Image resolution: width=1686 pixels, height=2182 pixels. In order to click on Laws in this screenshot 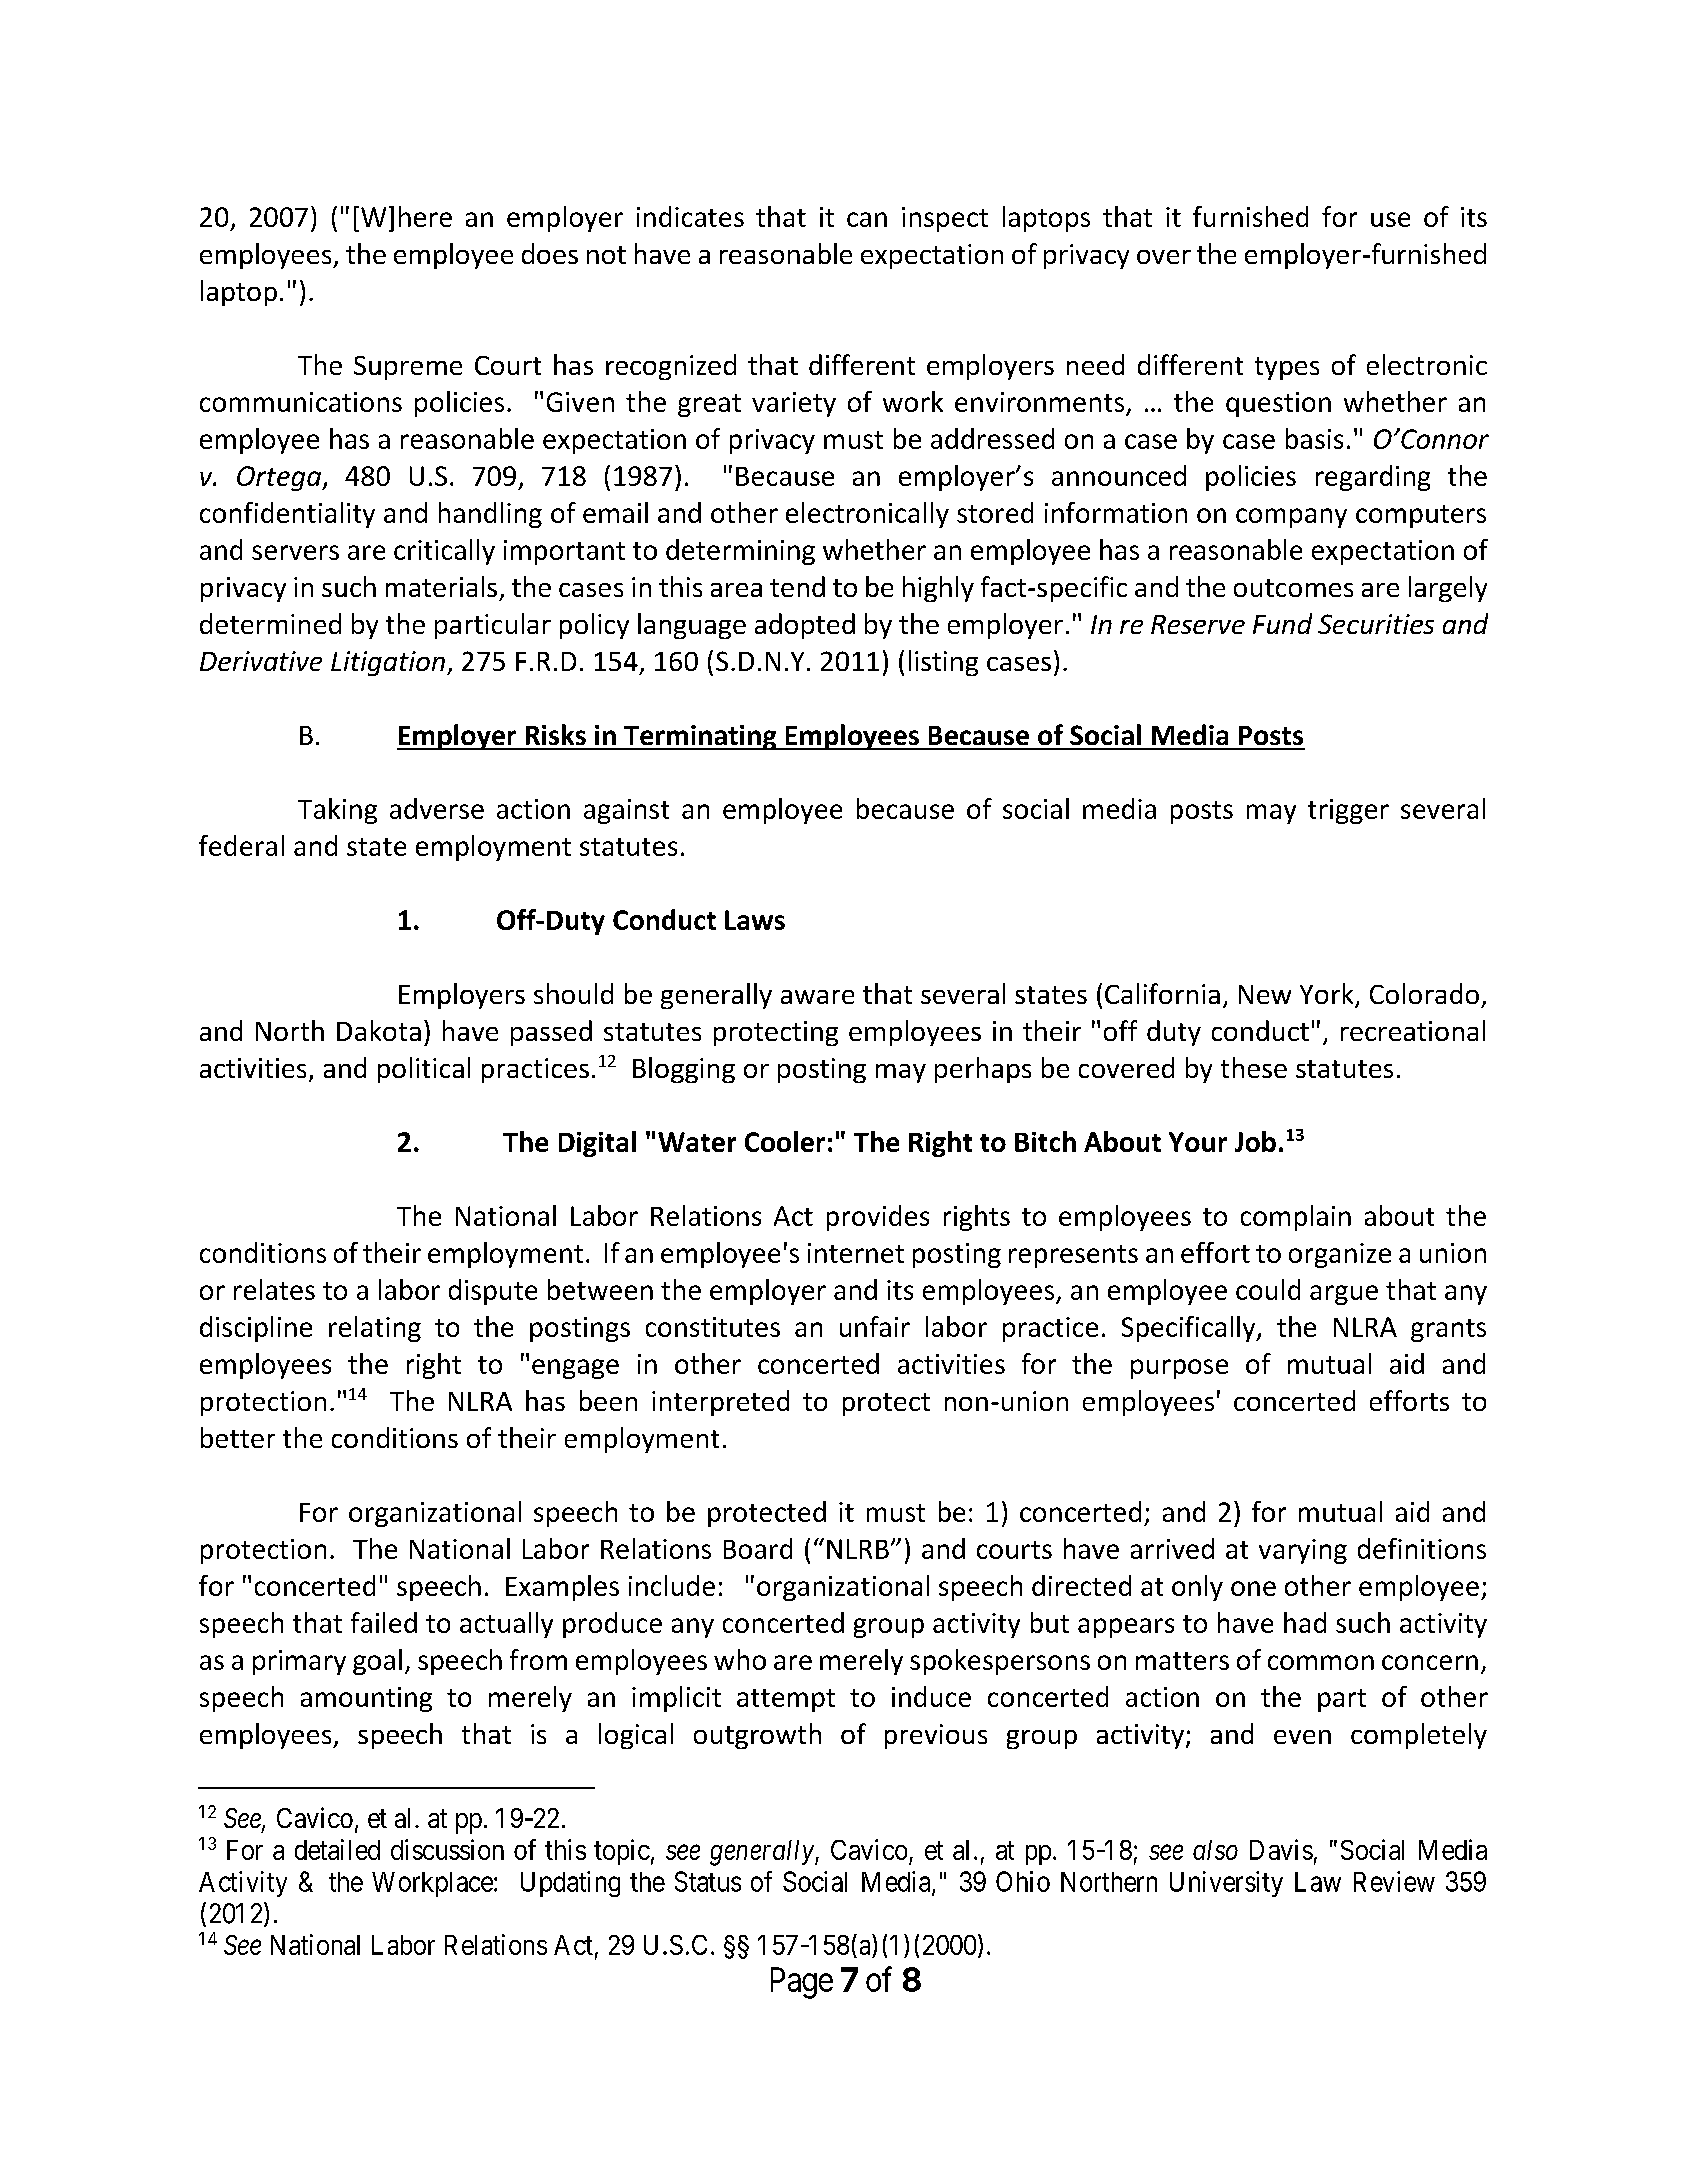, I will do `click(755, 920)`.
